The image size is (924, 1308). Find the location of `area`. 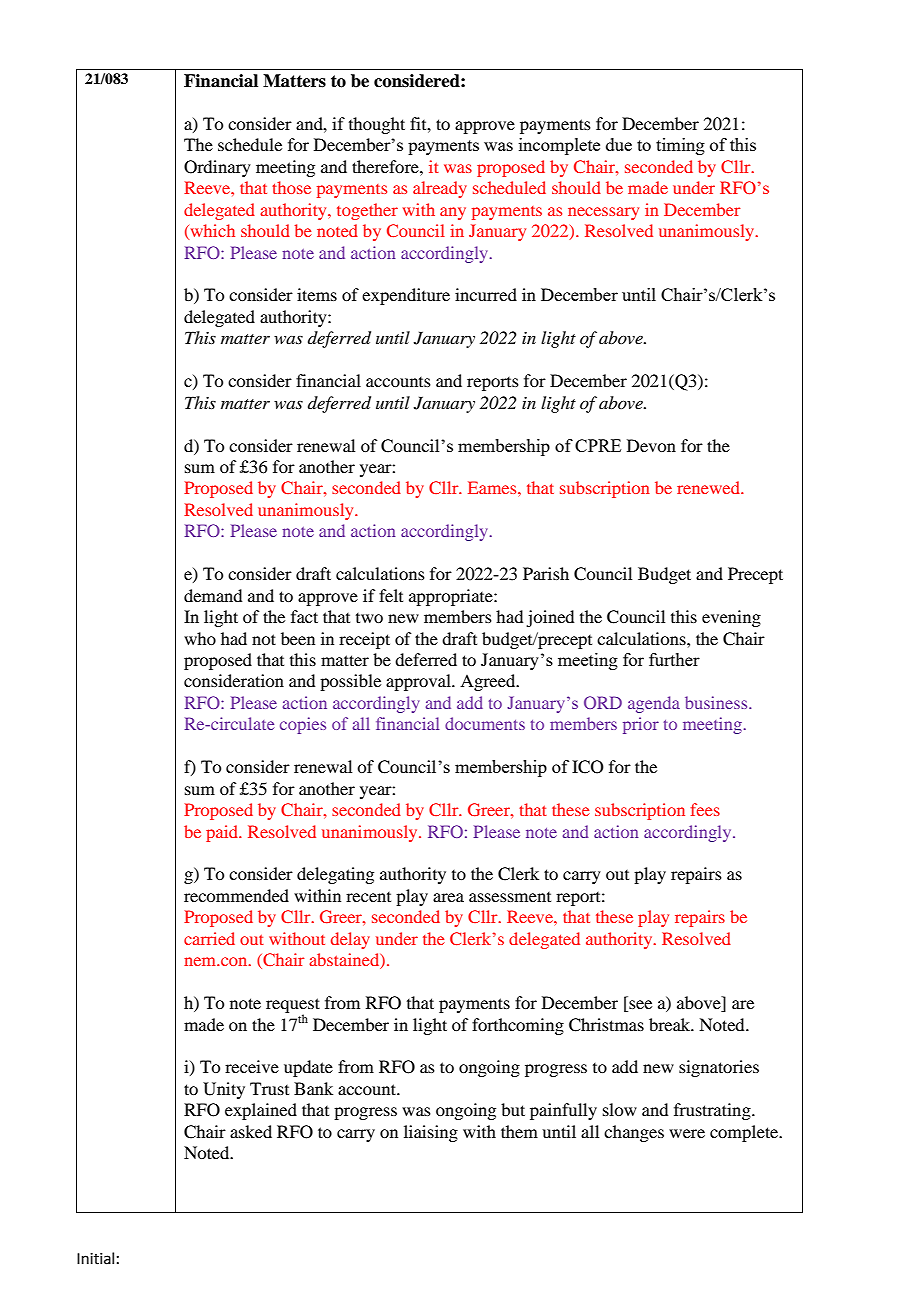

area is located at coordinates (448, 897).
